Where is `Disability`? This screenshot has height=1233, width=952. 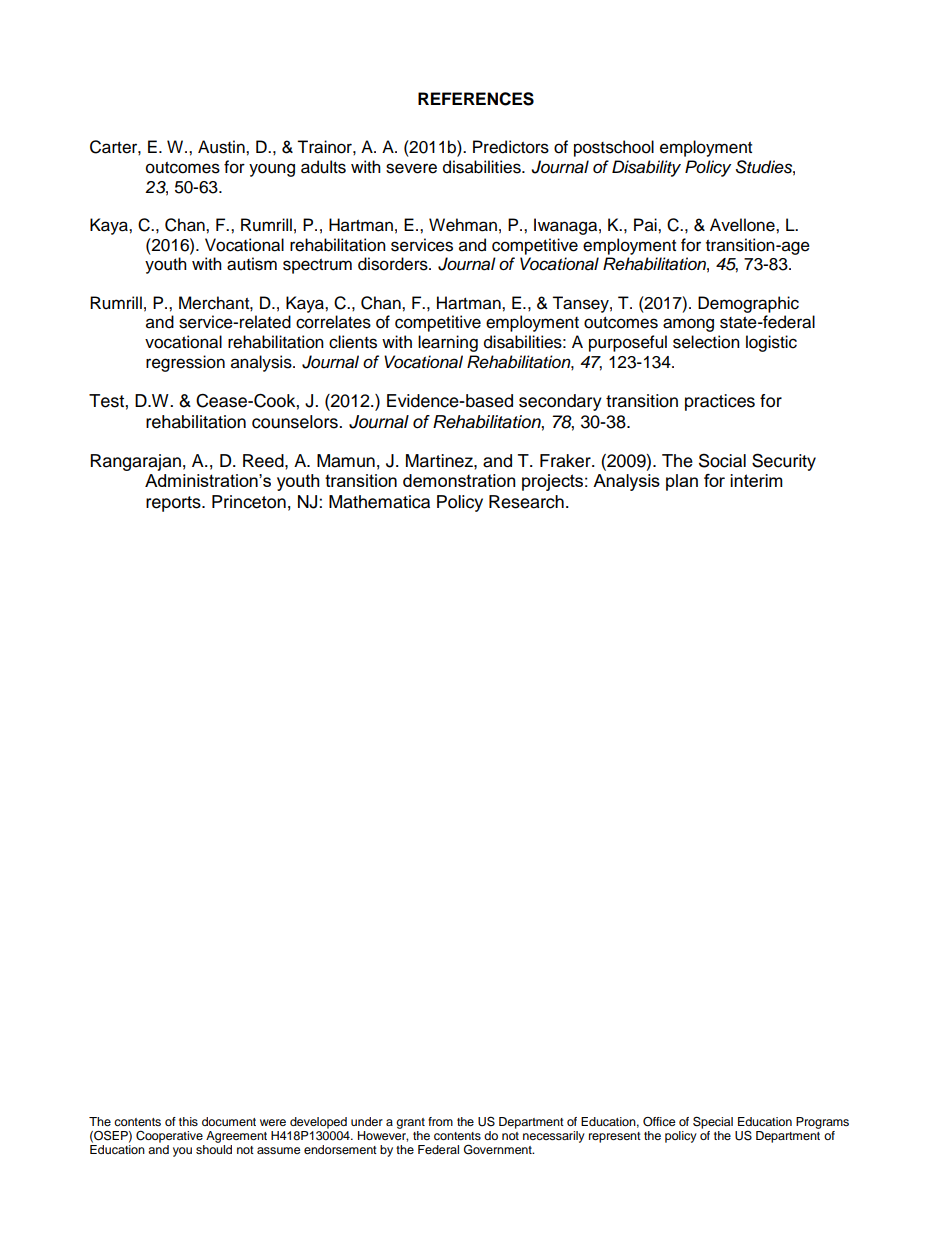 Disability is located at coordinates (646, 168).
